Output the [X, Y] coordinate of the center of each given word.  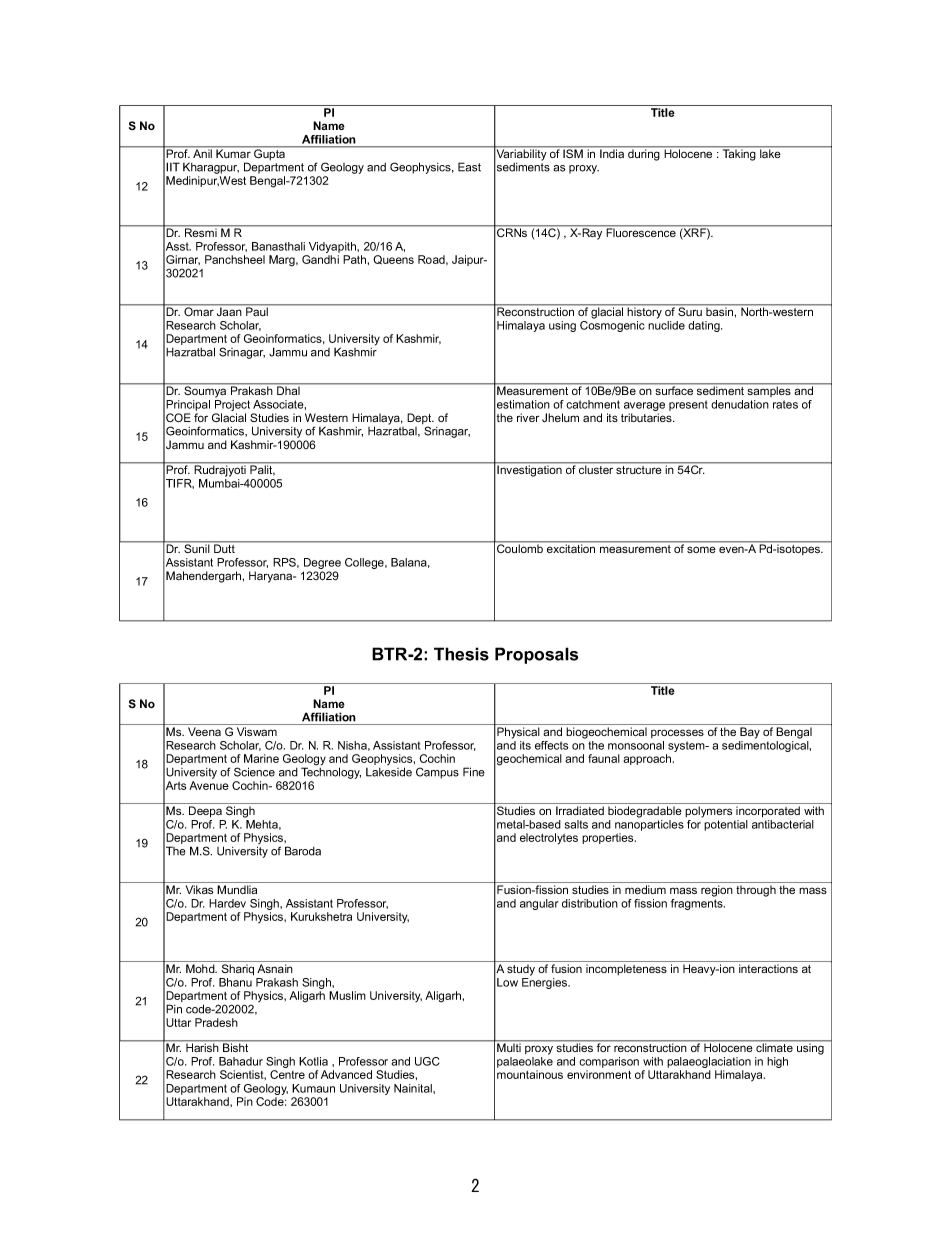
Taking [739, 154]
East [469, 167]
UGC [427, 1061]
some [701, 549]
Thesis [461, 654]
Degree [322, 565]
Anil [202, 152]
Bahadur [241, 1061]
